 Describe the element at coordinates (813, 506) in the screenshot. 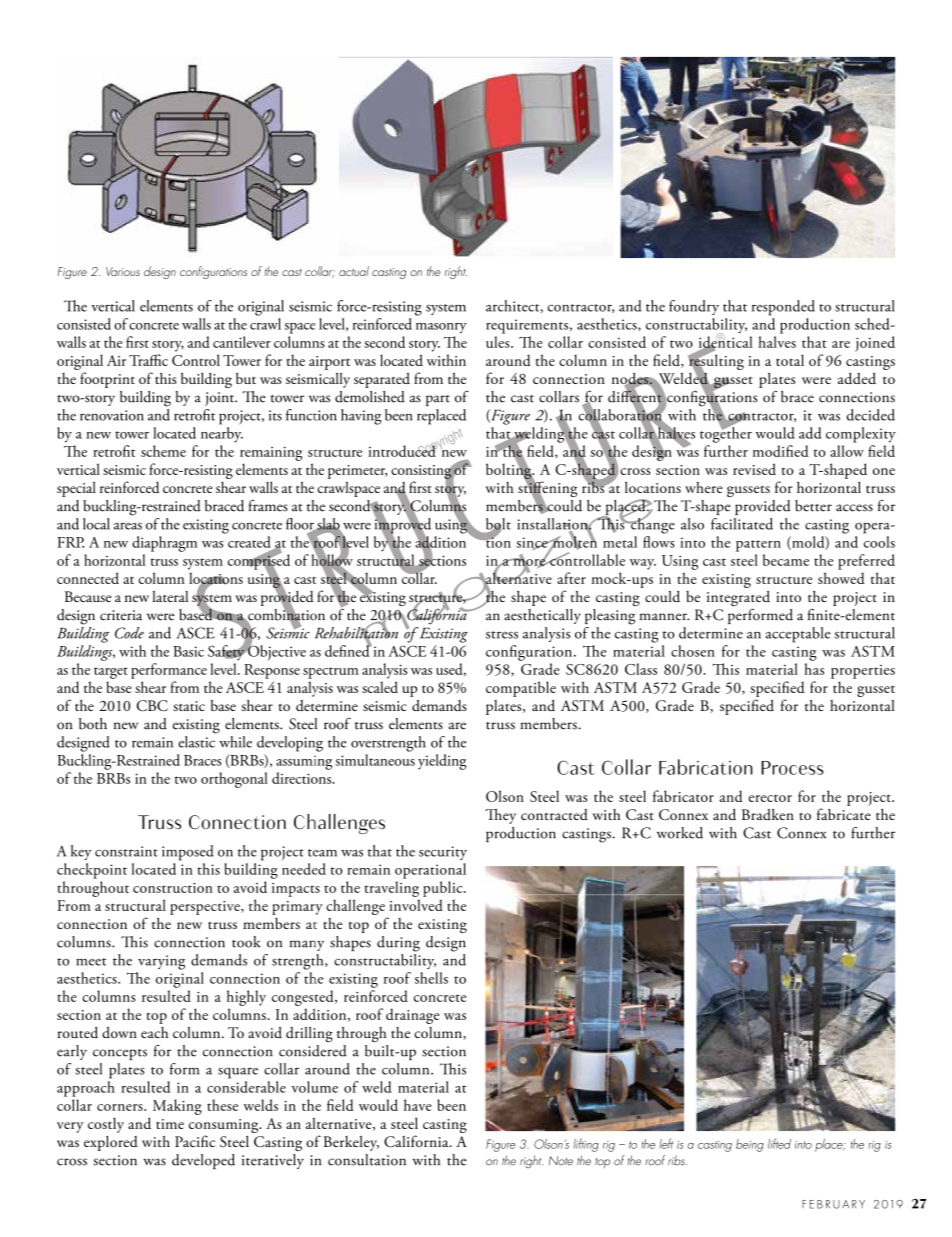

I see `better` at that location.
